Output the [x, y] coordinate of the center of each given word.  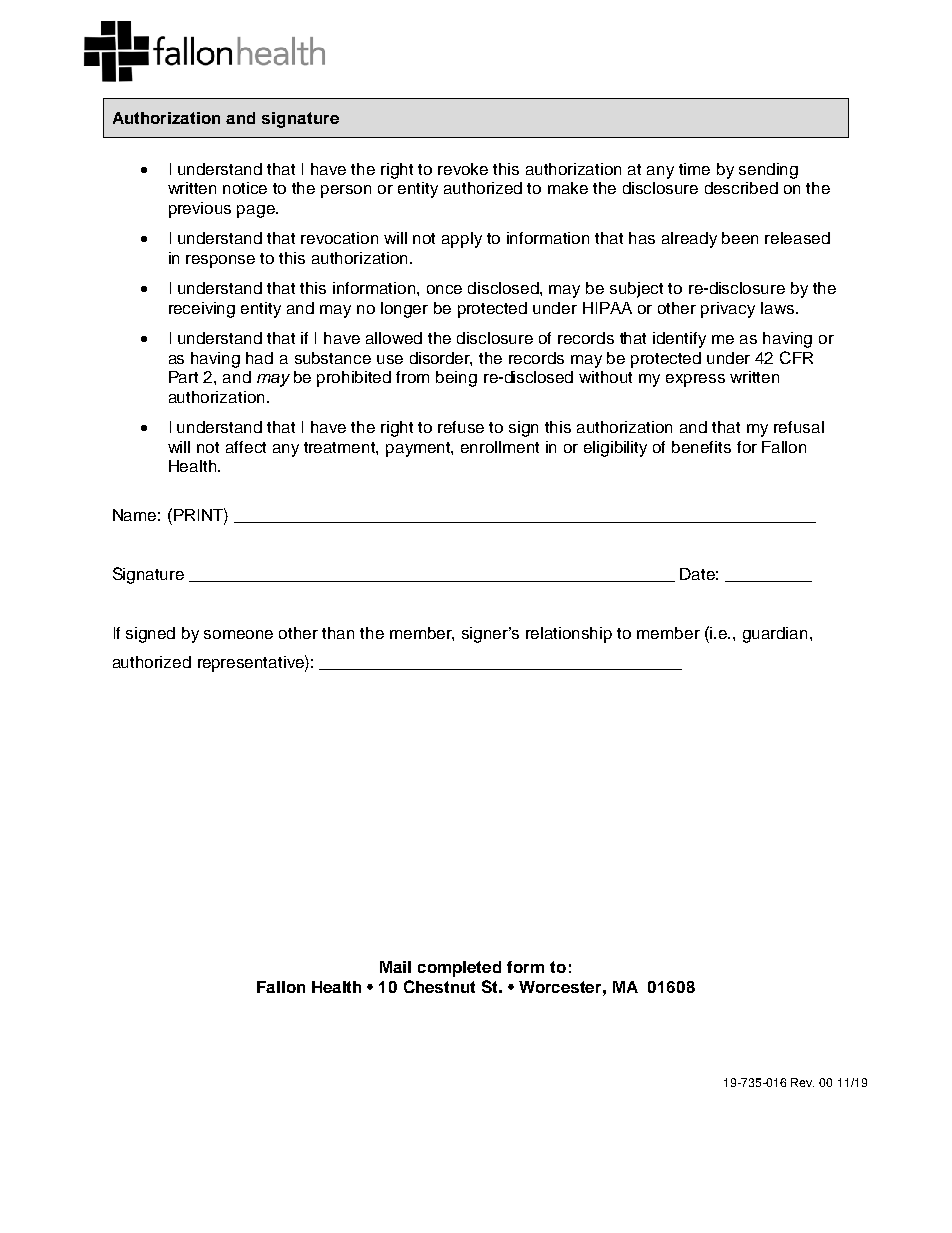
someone [238, 634]
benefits [701, 447]
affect [246, 447]
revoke [463, 169]
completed [459, 969]
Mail [395, 967]
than [338, 633]
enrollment [500, 447]
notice [245, 188]
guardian [775, 635]
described [741, 188]
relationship [569, 635]
